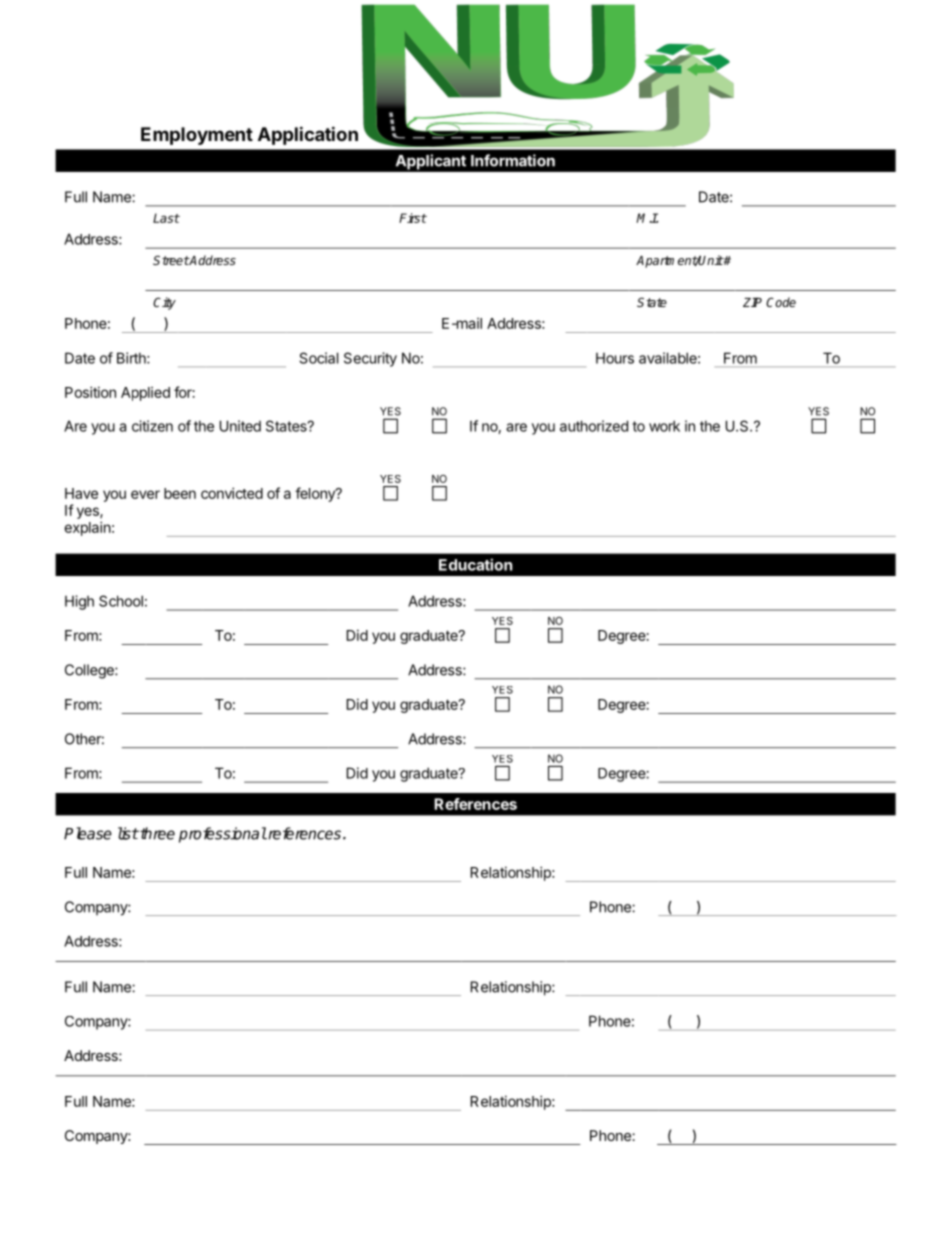 This screenshot has height=1233, width=952. Describe the element at coordinates (121, 601) in the screenshot. I see `School` at that location.
